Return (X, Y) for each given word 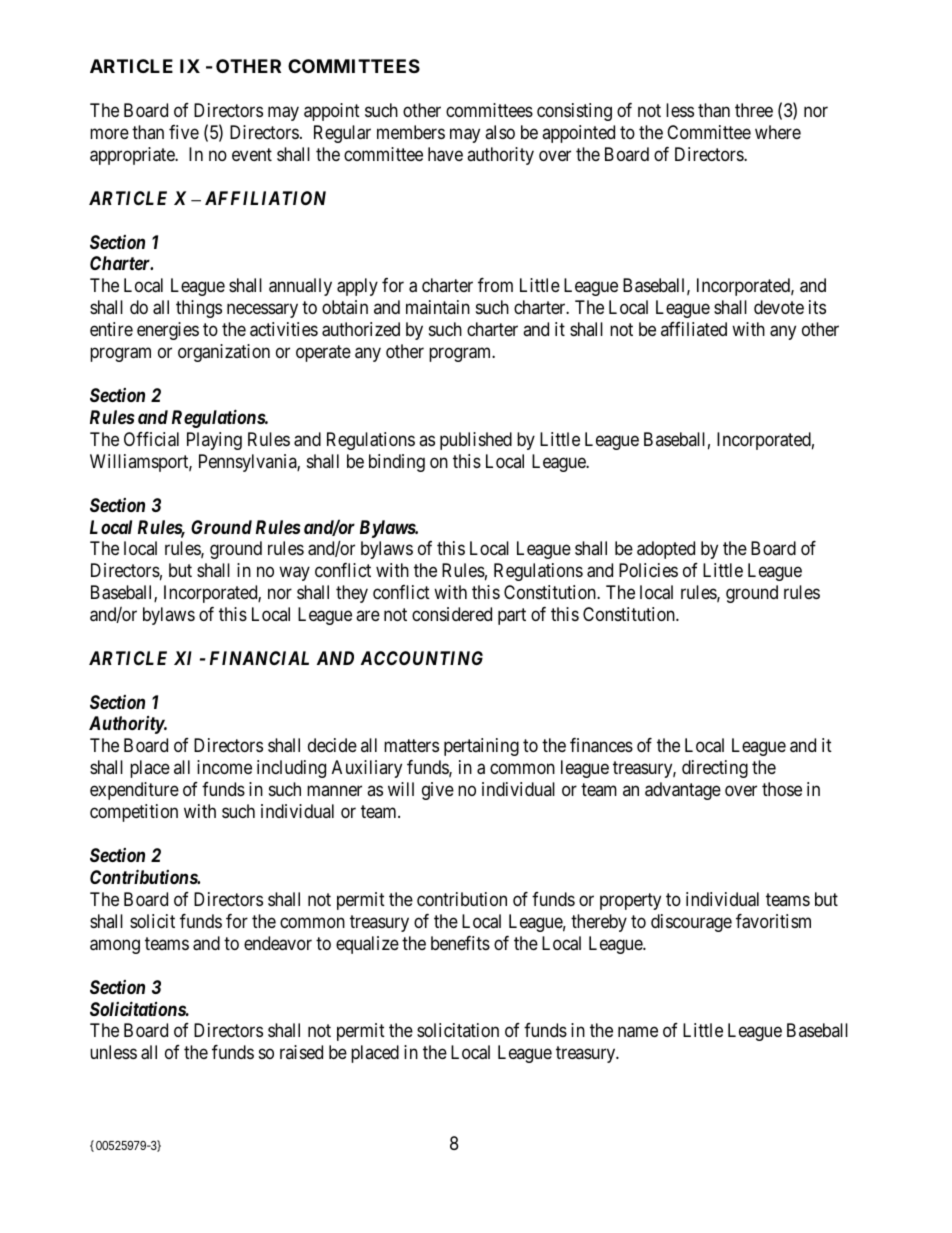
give (438, 791)
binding (397, 463)
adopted (666, 550)
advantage (683, 791)
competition (134, 813)
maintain (438, 307)
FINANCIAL (259, 658)
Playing (214, 441)
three (754, 110)
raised (301, 1052)
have (445, 154)
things (199, 309)
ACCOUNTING (422, 658)
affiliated (694, 329)
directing (715, 769)
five (184, 132)
